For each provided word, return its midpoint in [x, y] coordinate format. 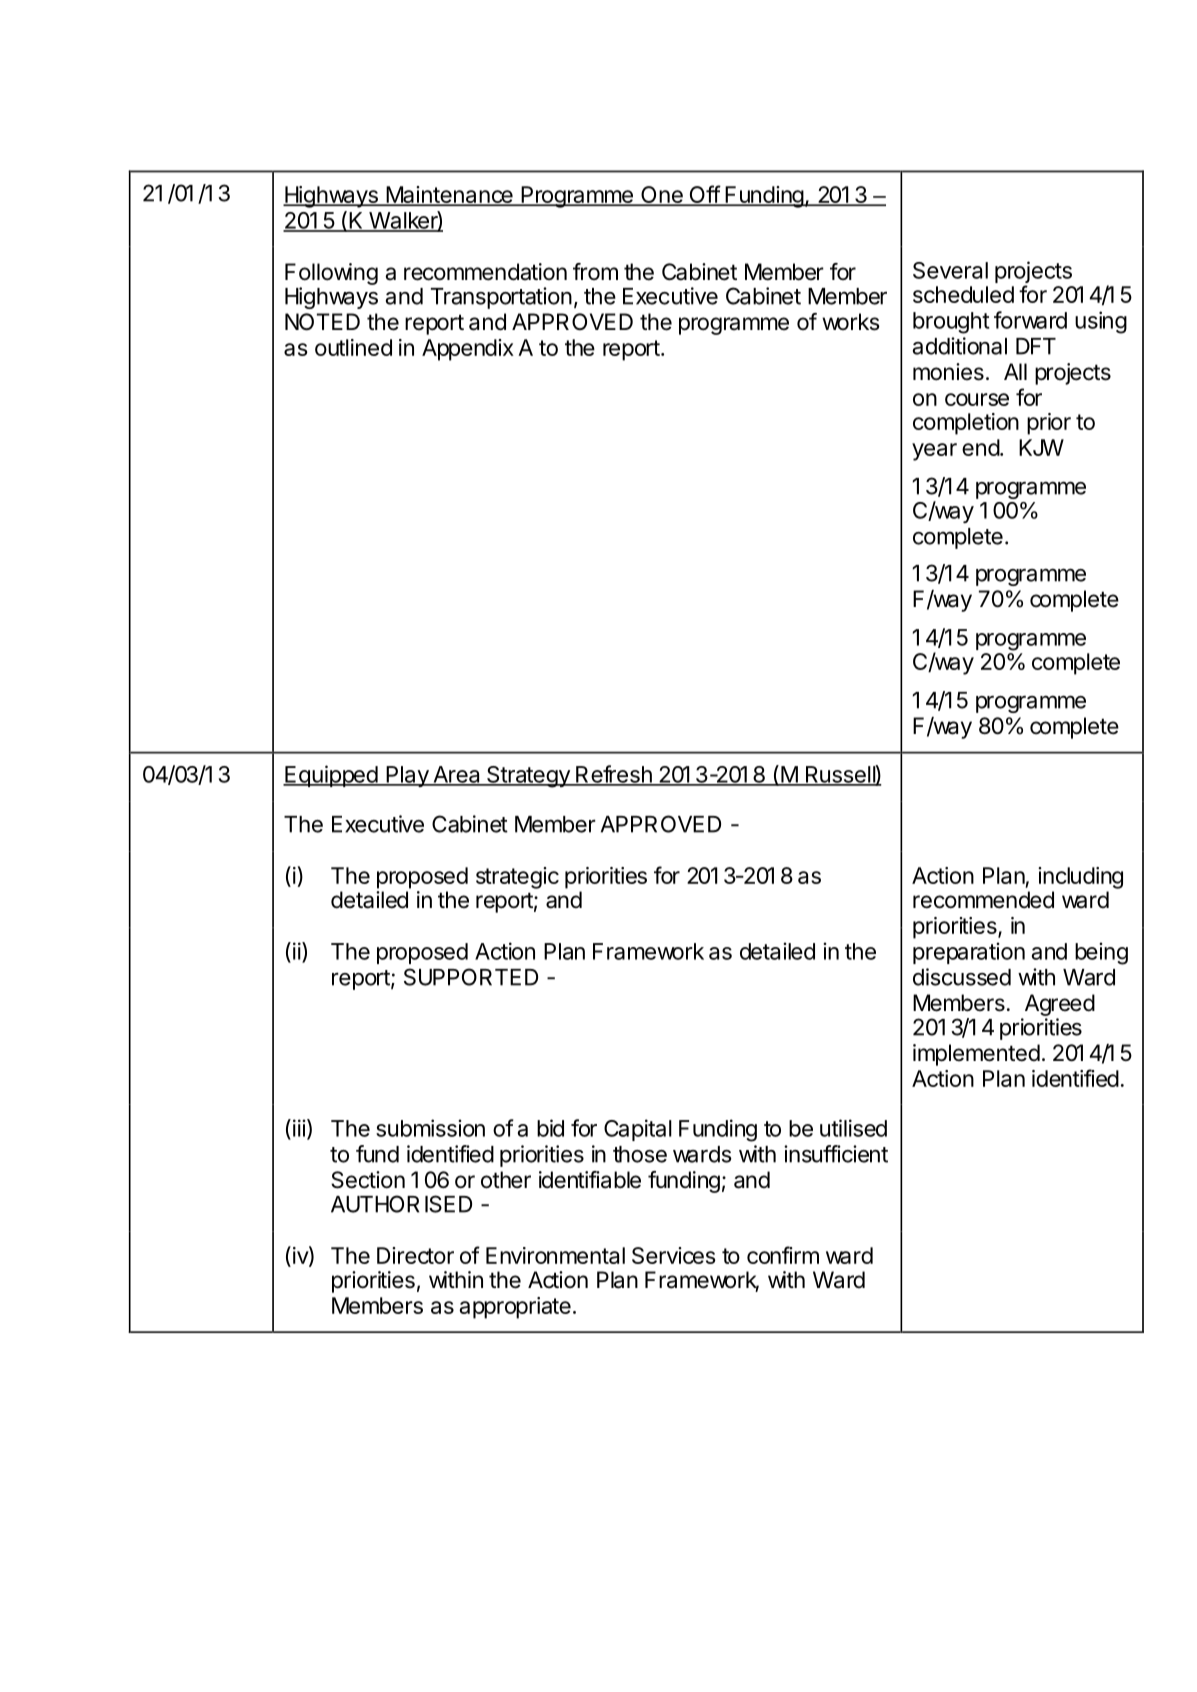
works [851, 322]
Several [950, 270]
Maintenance [449, 196]
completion [966, 424]
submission [430, 1128]
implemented [976, 1055]
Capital [638, 1130]
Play [407, 776]
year [934, 452]
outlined [353, 347]
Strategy [528, 777]
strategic [517, 878]
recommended [983, 900]
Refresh [614, 775]
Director [415, 1255]
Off [704, 195]
